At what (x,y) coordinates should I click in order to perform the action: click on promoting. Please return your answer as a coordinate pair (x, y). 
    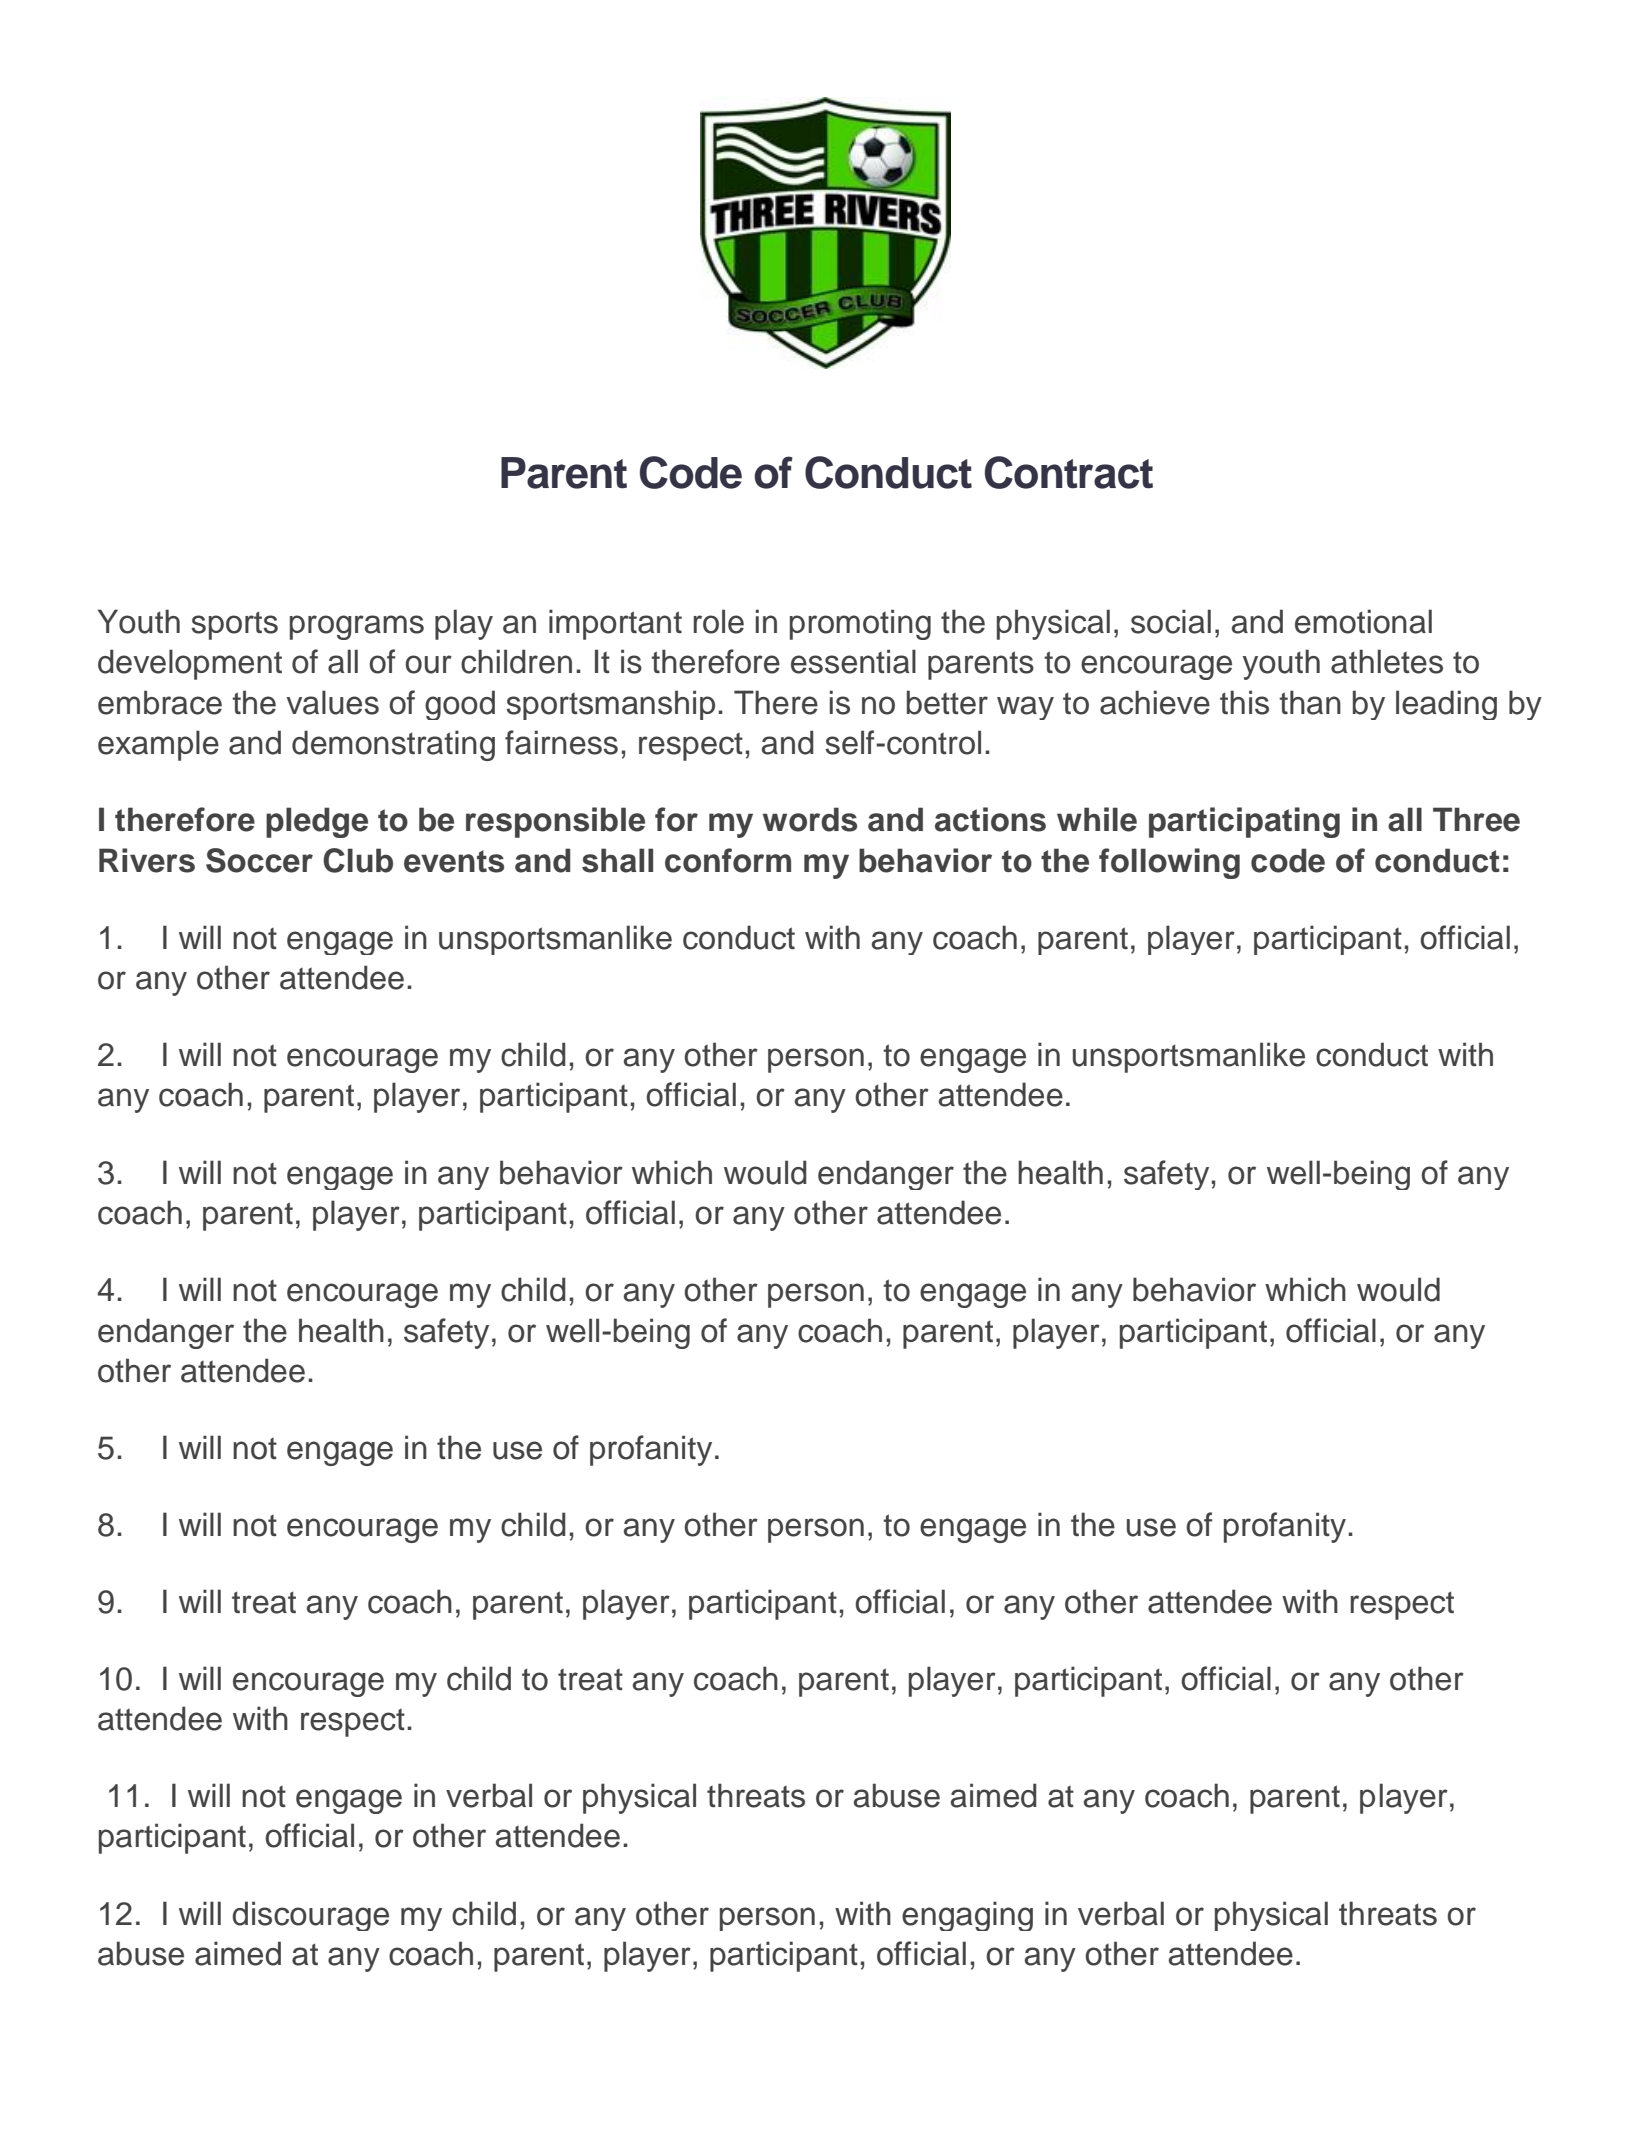
    Looking at the image, I should click on (860, 624).
